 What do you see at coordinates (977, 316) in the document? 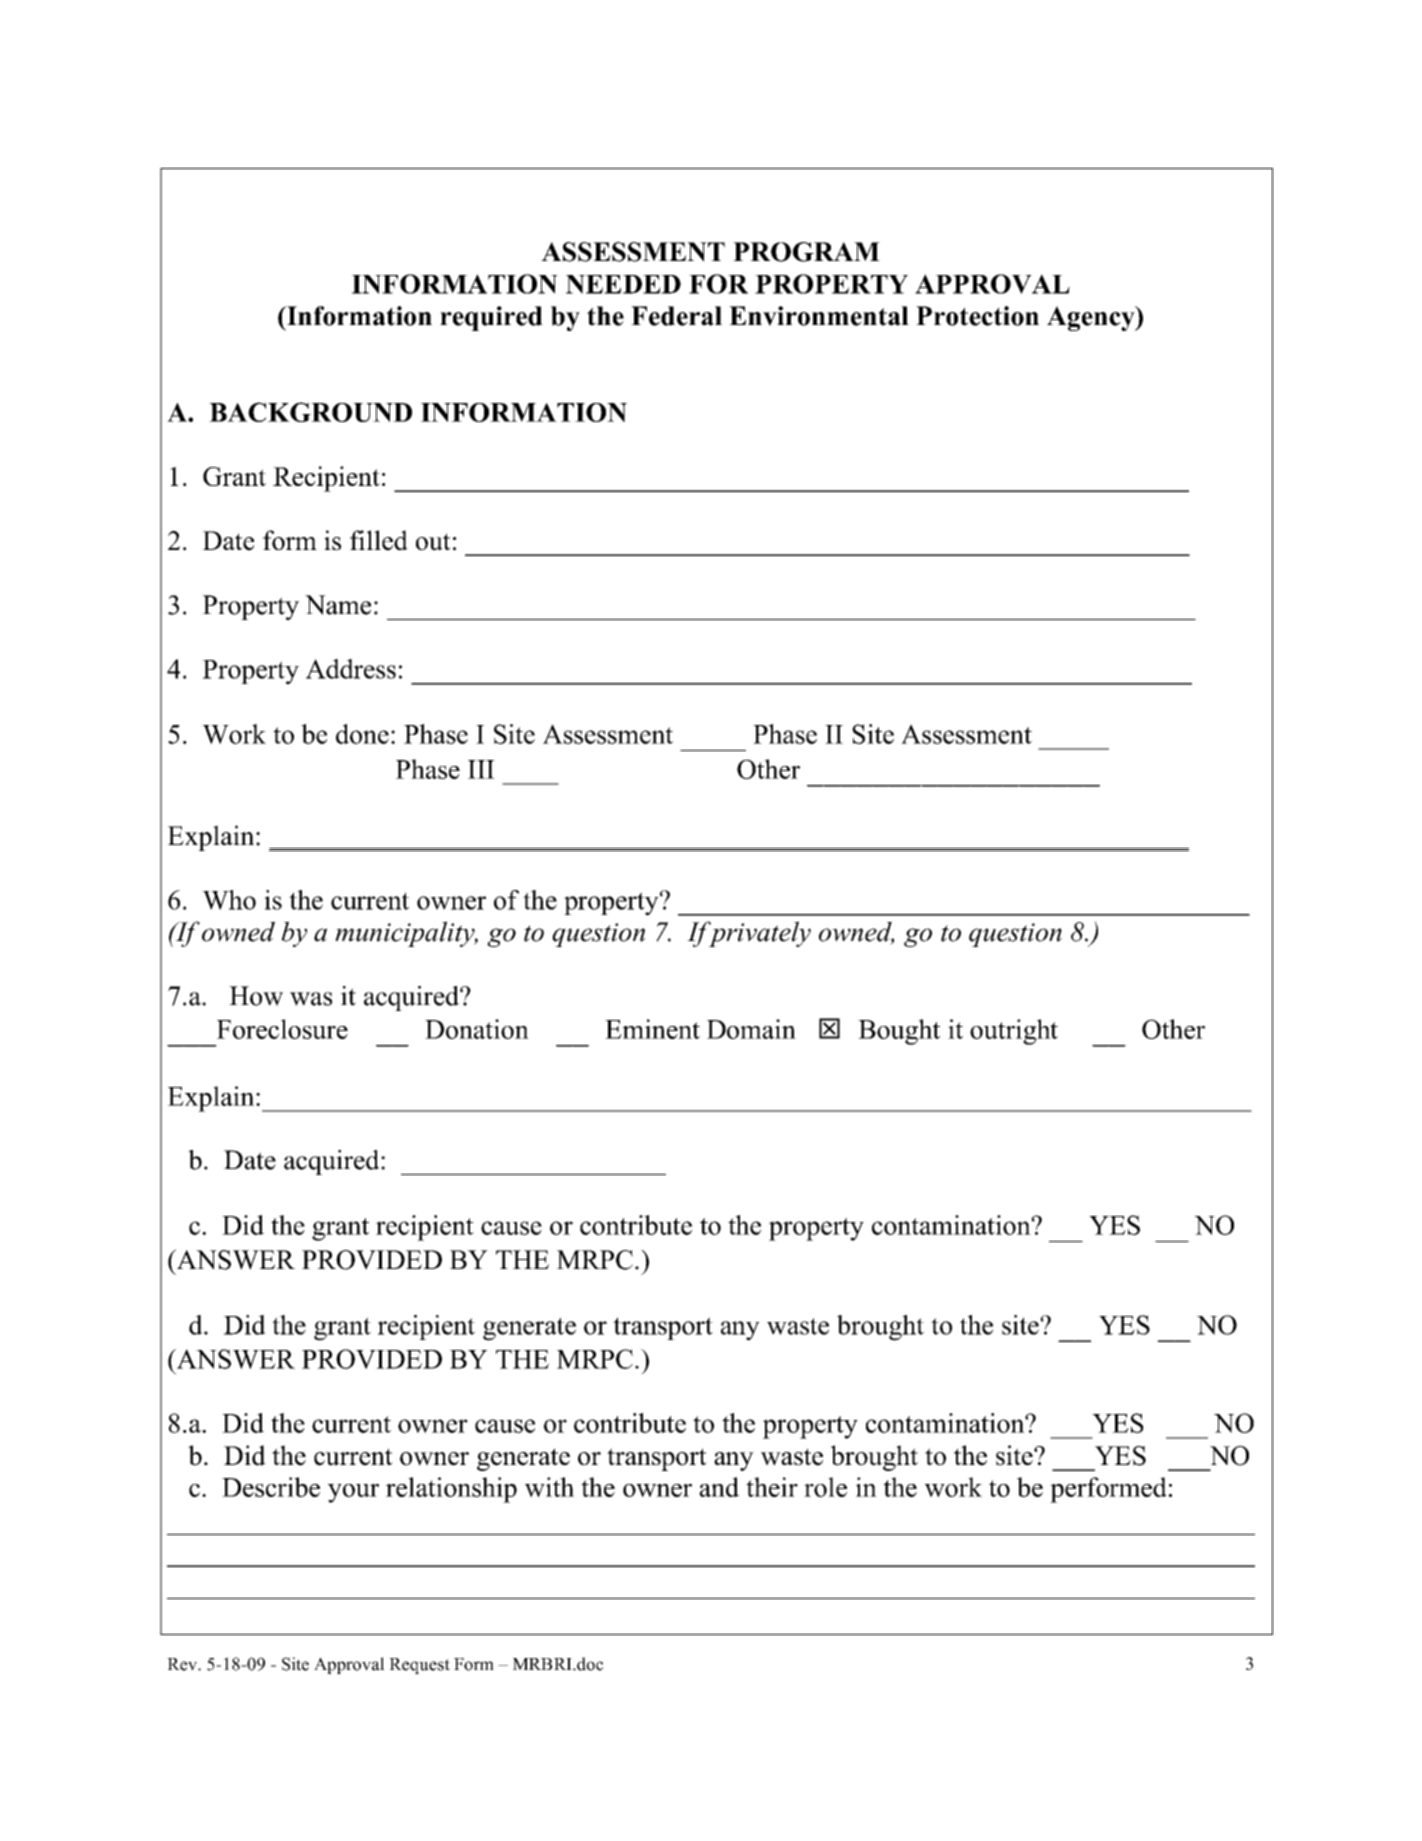
I see `Protection` at bounding box center [977, 316].
